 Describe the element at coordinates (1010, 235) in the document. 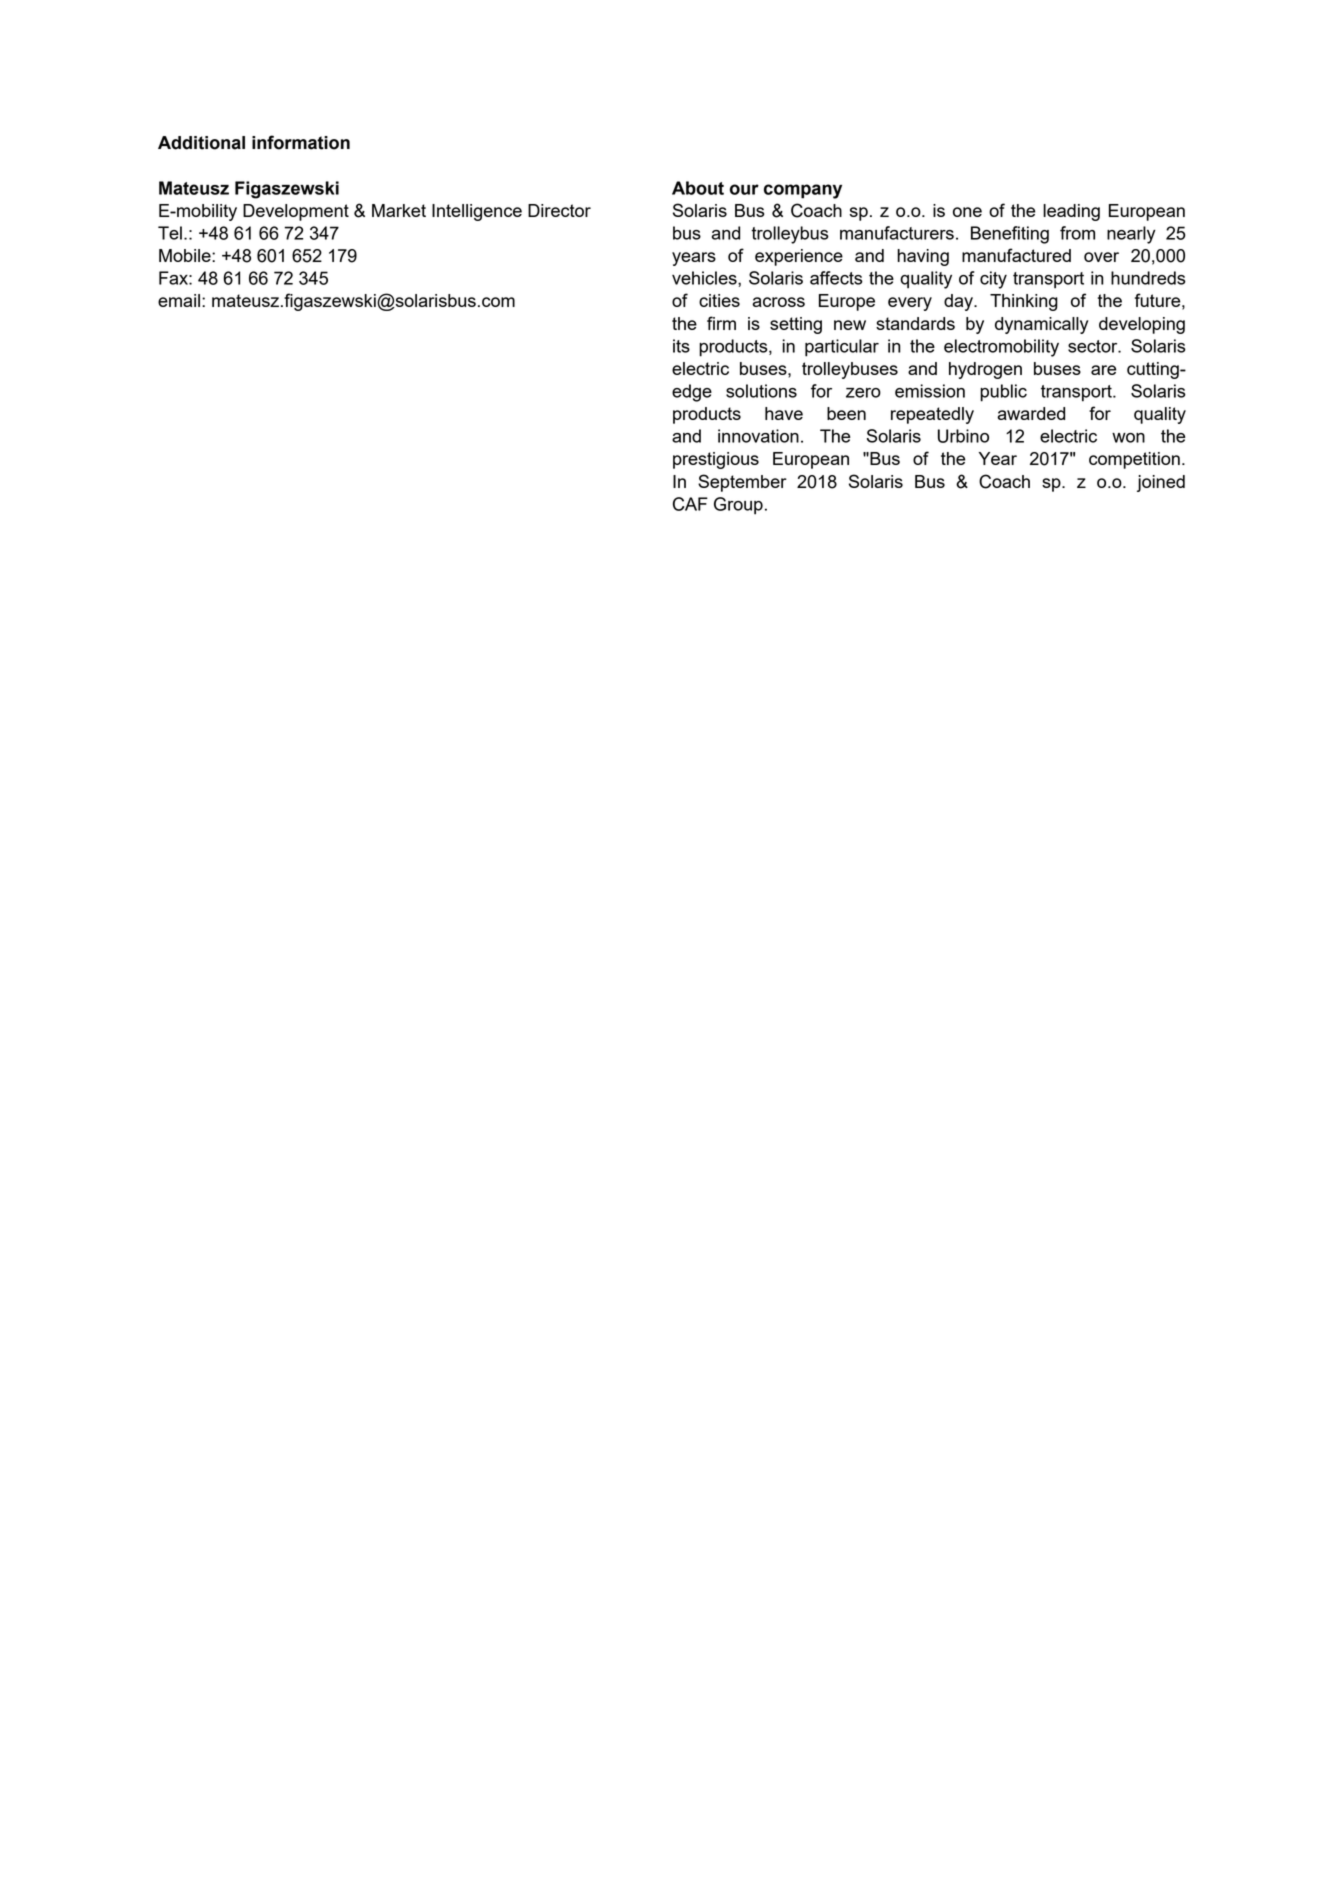

I see `Benefiting` at that location.
